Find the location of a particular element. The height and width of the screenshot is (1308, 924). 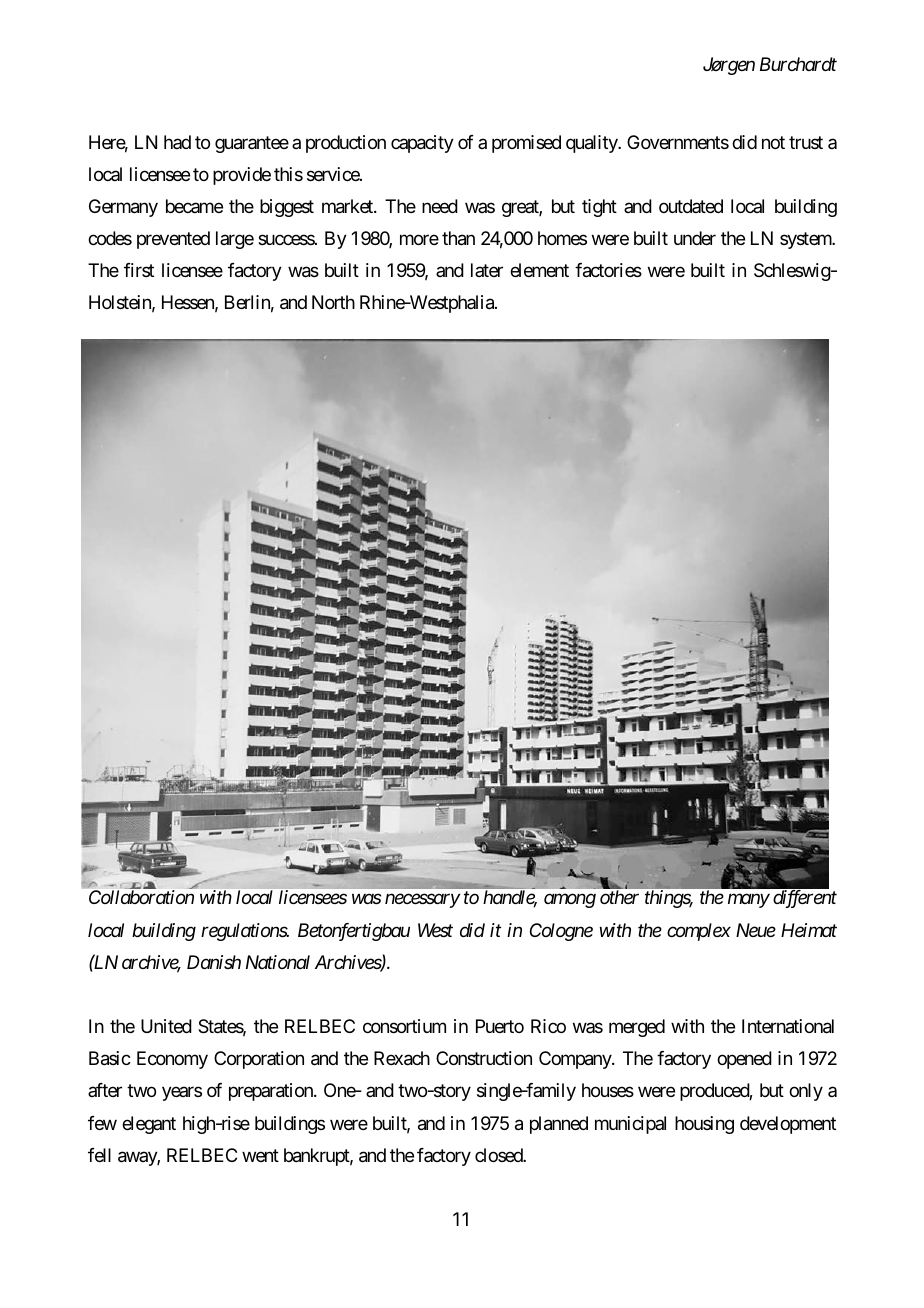

necessary is located at coordinates (422, 901).
